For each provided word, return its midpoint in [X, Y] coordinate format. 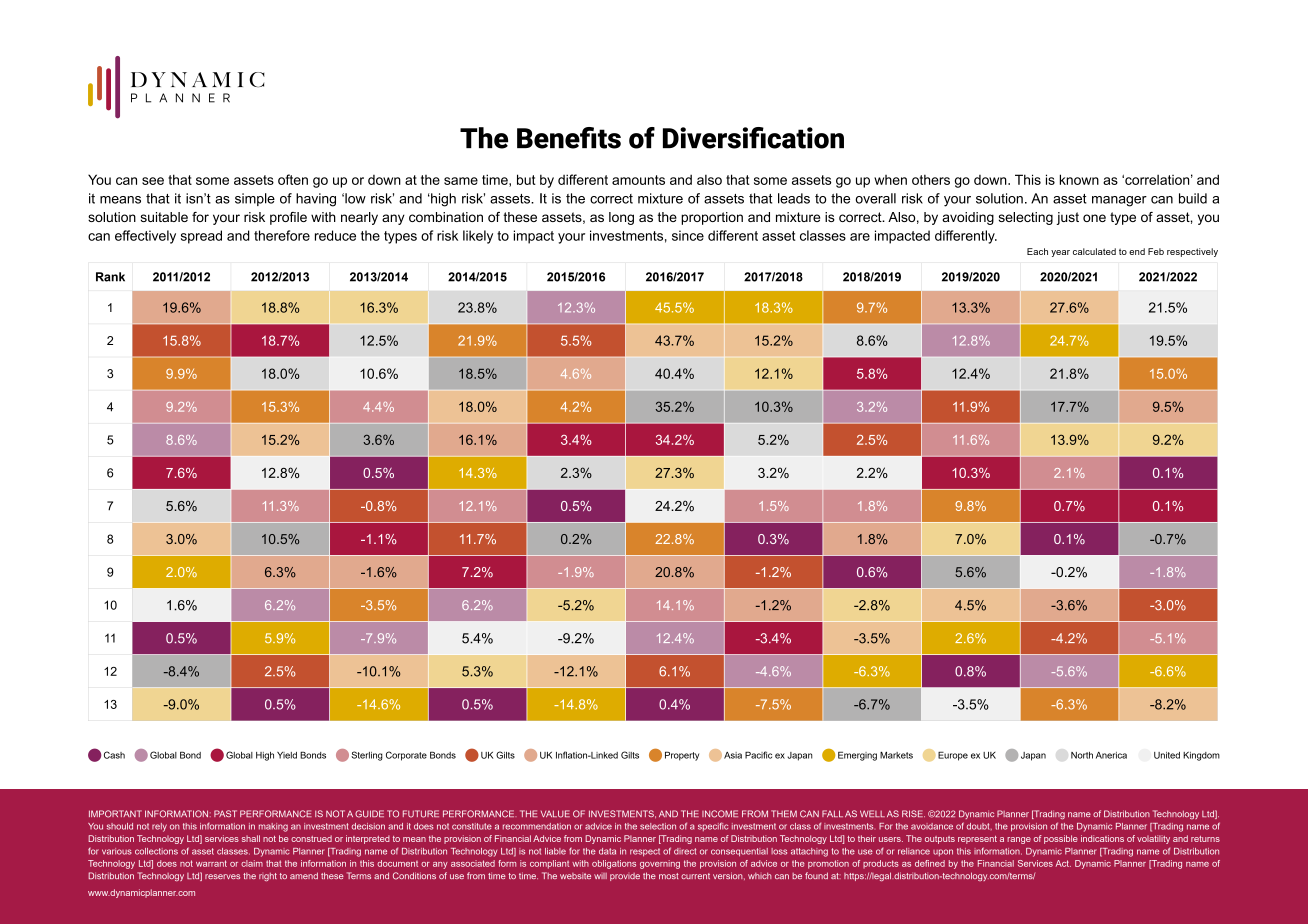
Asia [733, 755]
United [1167, 755]
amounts [638, 180]
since [688, 235]
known [1079, 179]
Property [682, 756]
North [1082, 755]
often [293, 179]
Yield [287, 755]
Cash [114, 755]
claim [252, 863]
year [1060, 253]
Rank [110, 277]
